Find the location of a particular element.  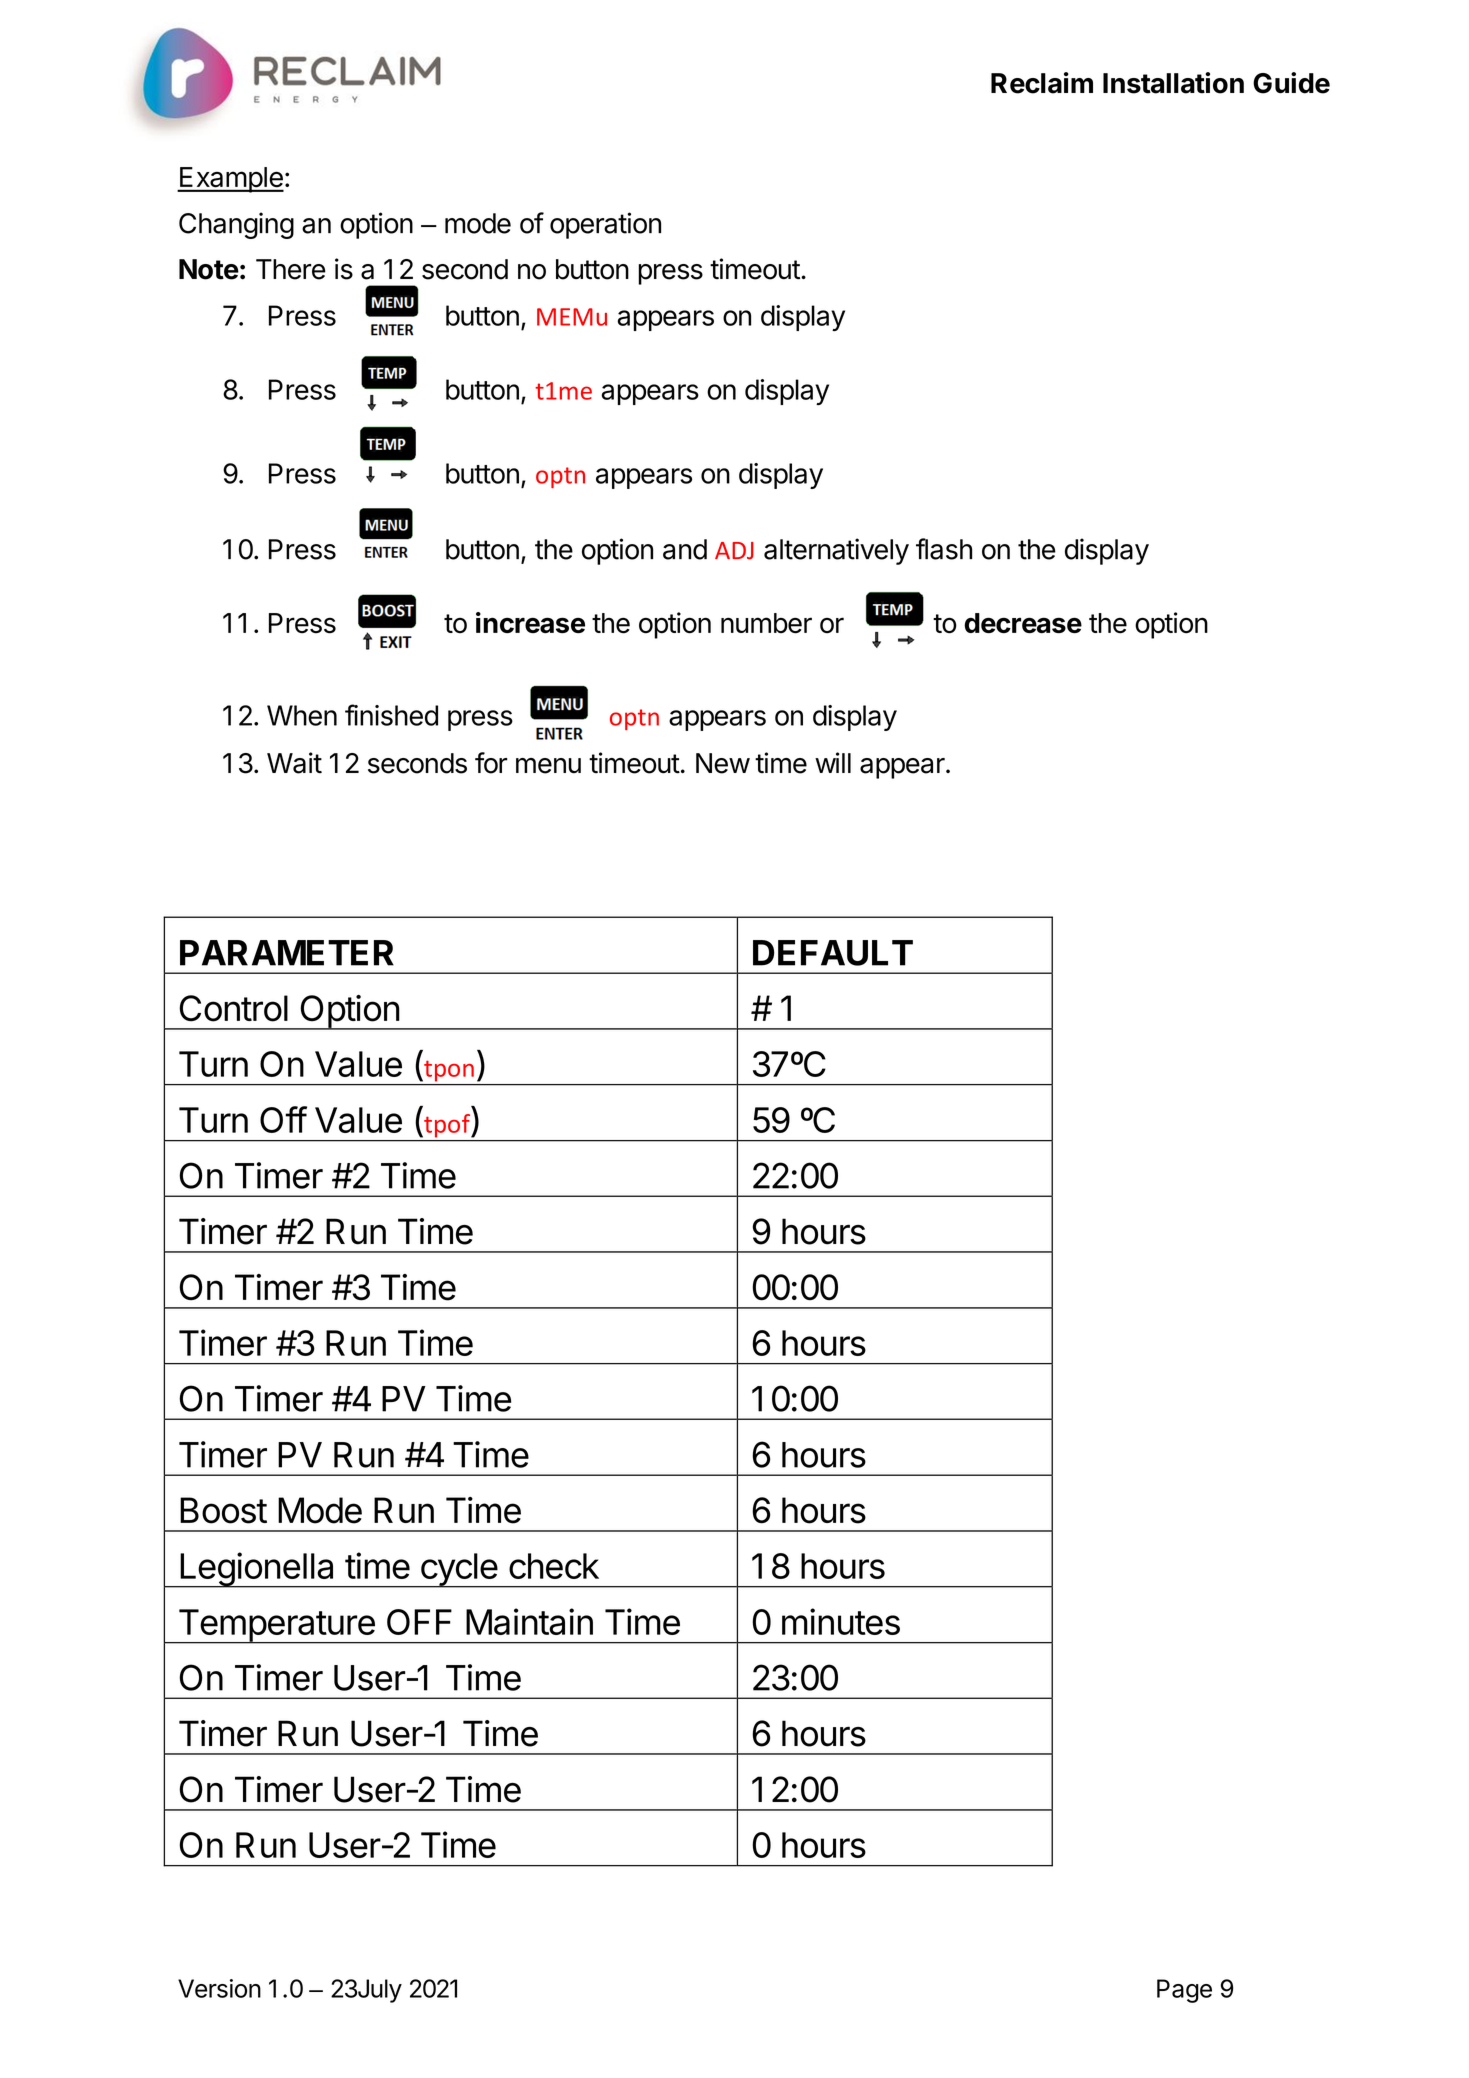

Boost is located at coordinates (223, 1510).
